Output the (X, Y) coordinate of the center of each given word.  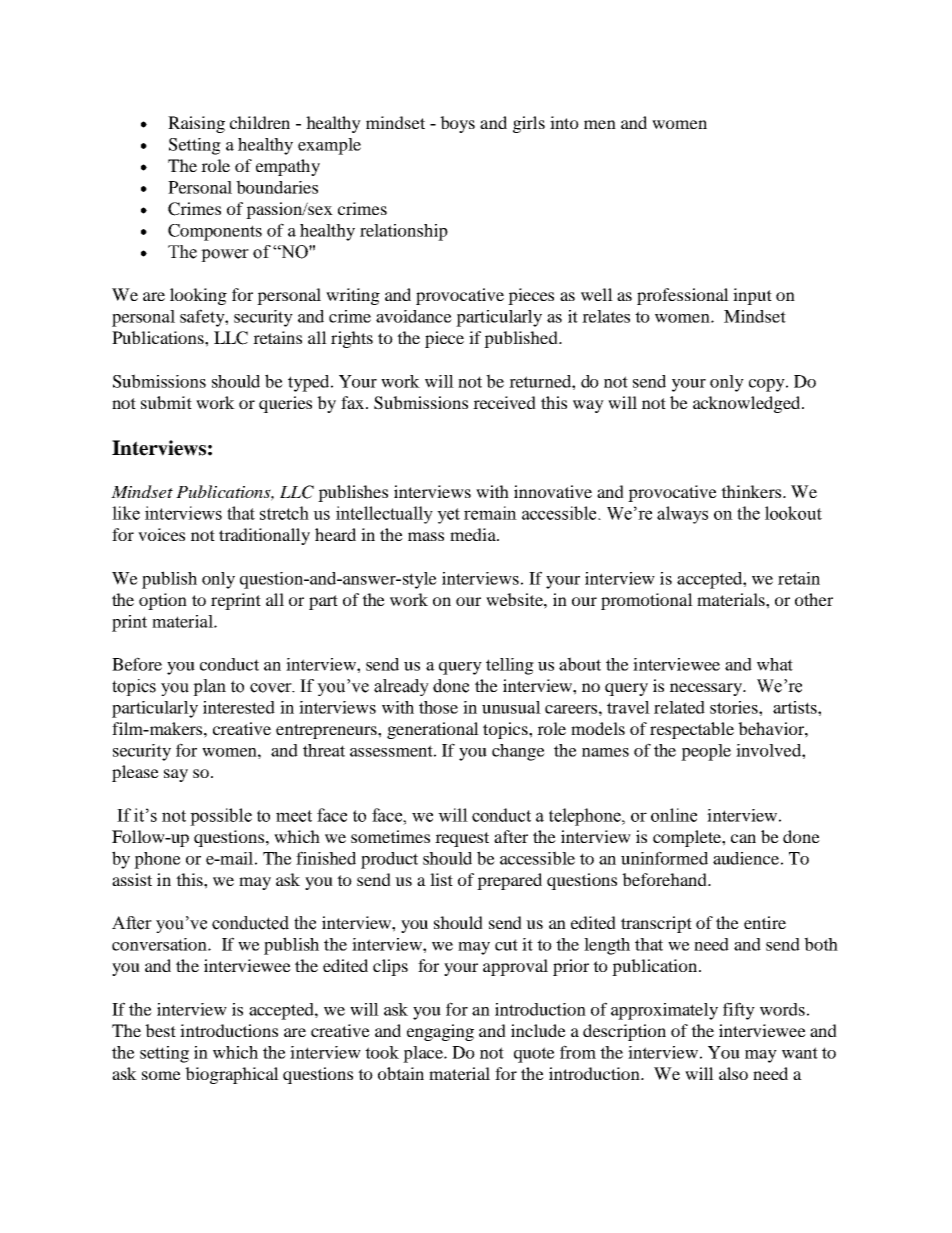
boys (457, 124)
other (814, 599)
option (163, 601)
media (474, 534)
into (564, 122)
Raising (196, 124)
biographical (232, 1075)
